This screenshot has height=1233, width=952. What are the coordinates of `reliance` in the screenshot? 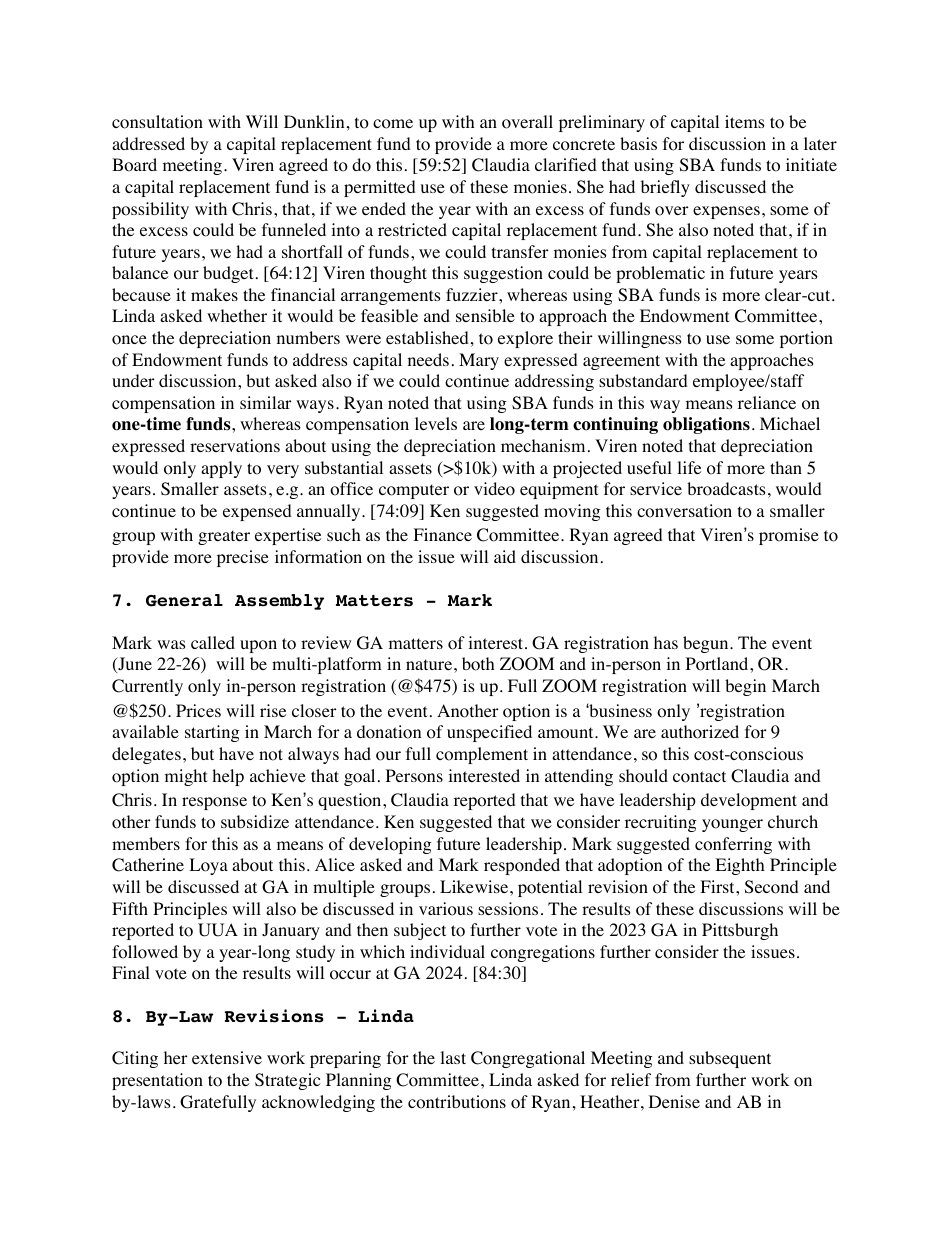 It's located at (767, 402).
